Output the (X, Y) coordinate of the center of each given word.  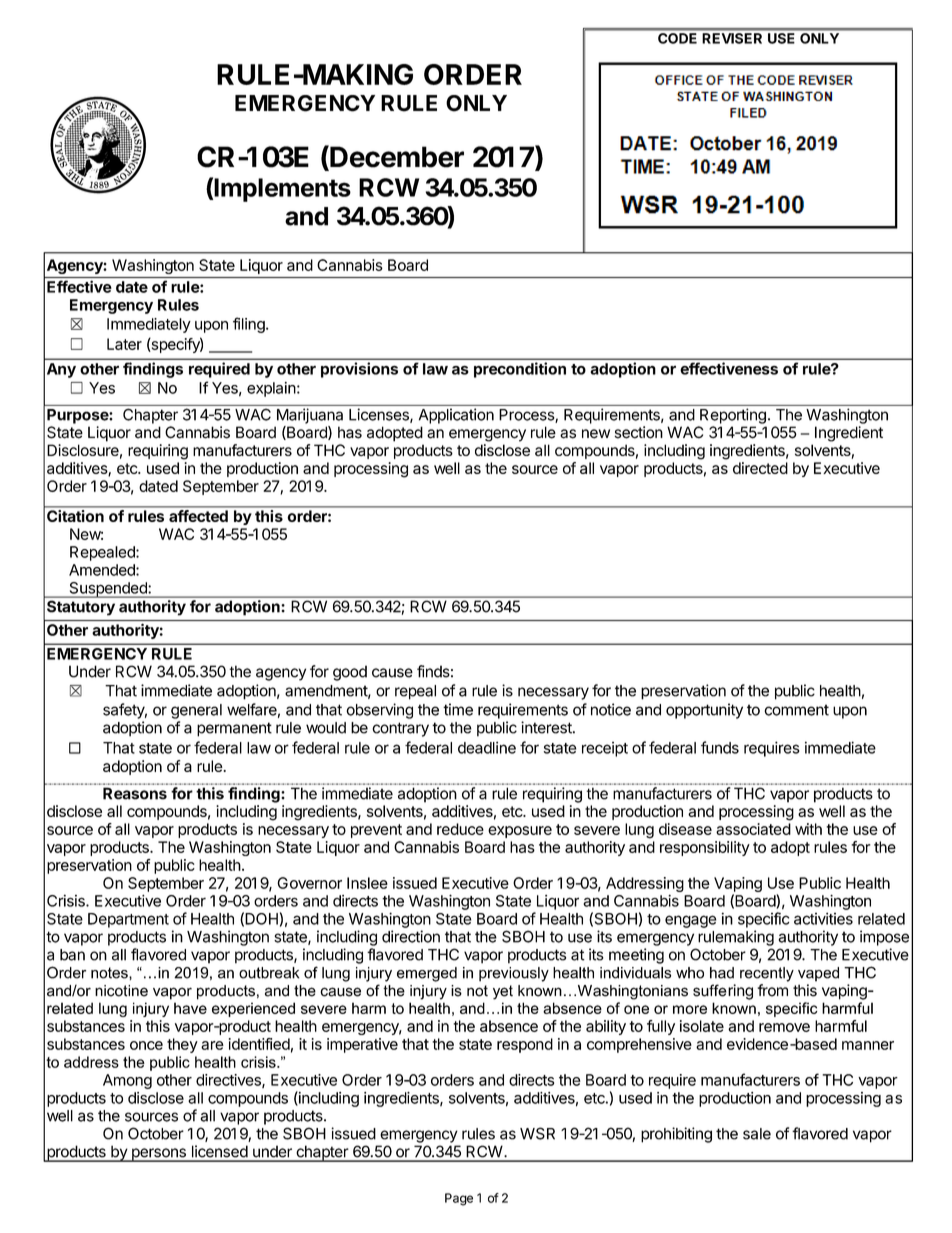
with (808, 829)
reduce (460, 829)
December (396, 157)
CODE (677, 38)
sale (757, 1134)
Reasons (135, 793)
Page (459, 1199)
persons (158, 1155)
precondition (520, 370)
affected (198, 516)
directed (760, 468)
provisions (359, 370)
